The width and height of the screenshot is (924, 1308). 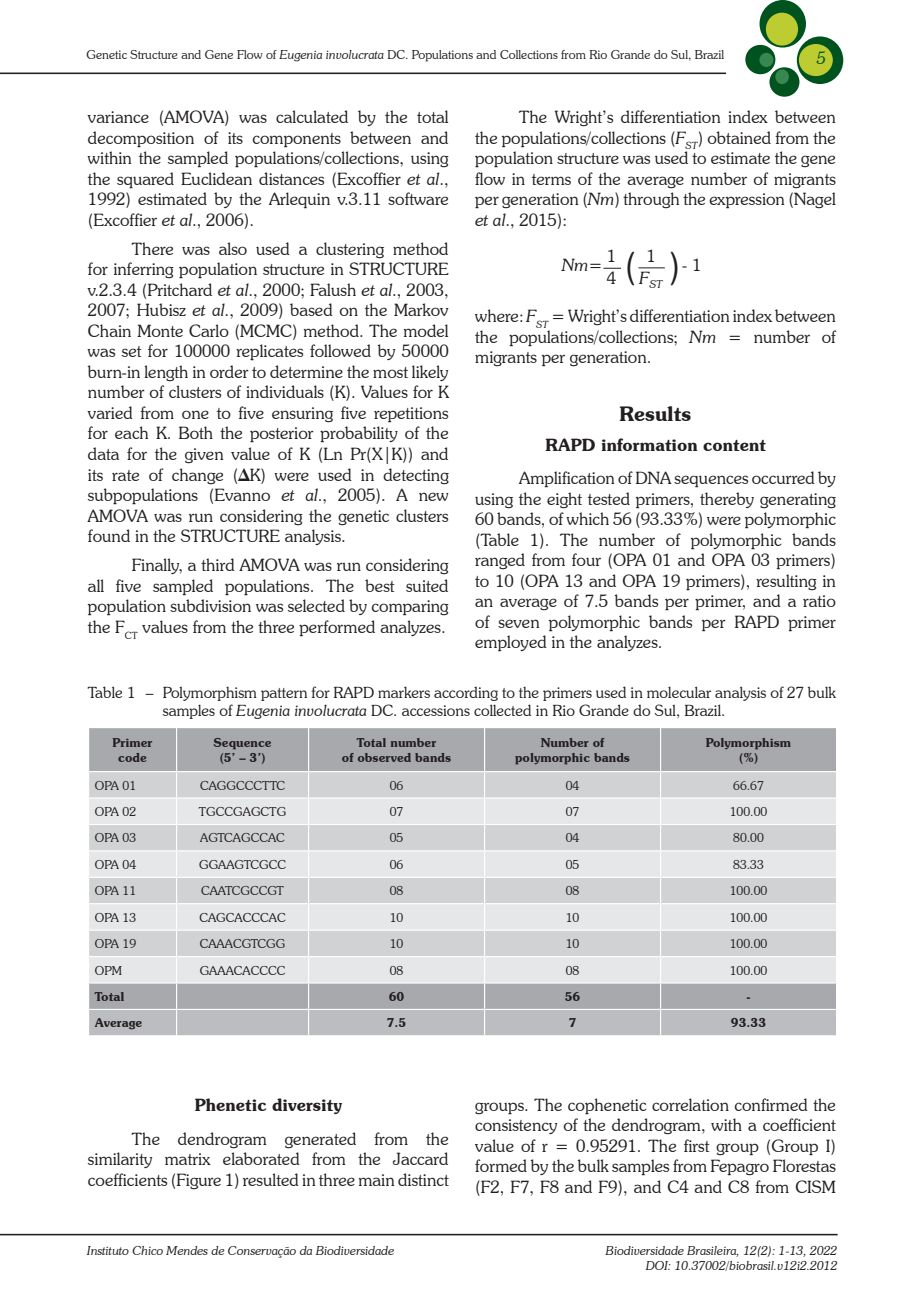 I want to click on obtained, so click(x=739, y=137).
